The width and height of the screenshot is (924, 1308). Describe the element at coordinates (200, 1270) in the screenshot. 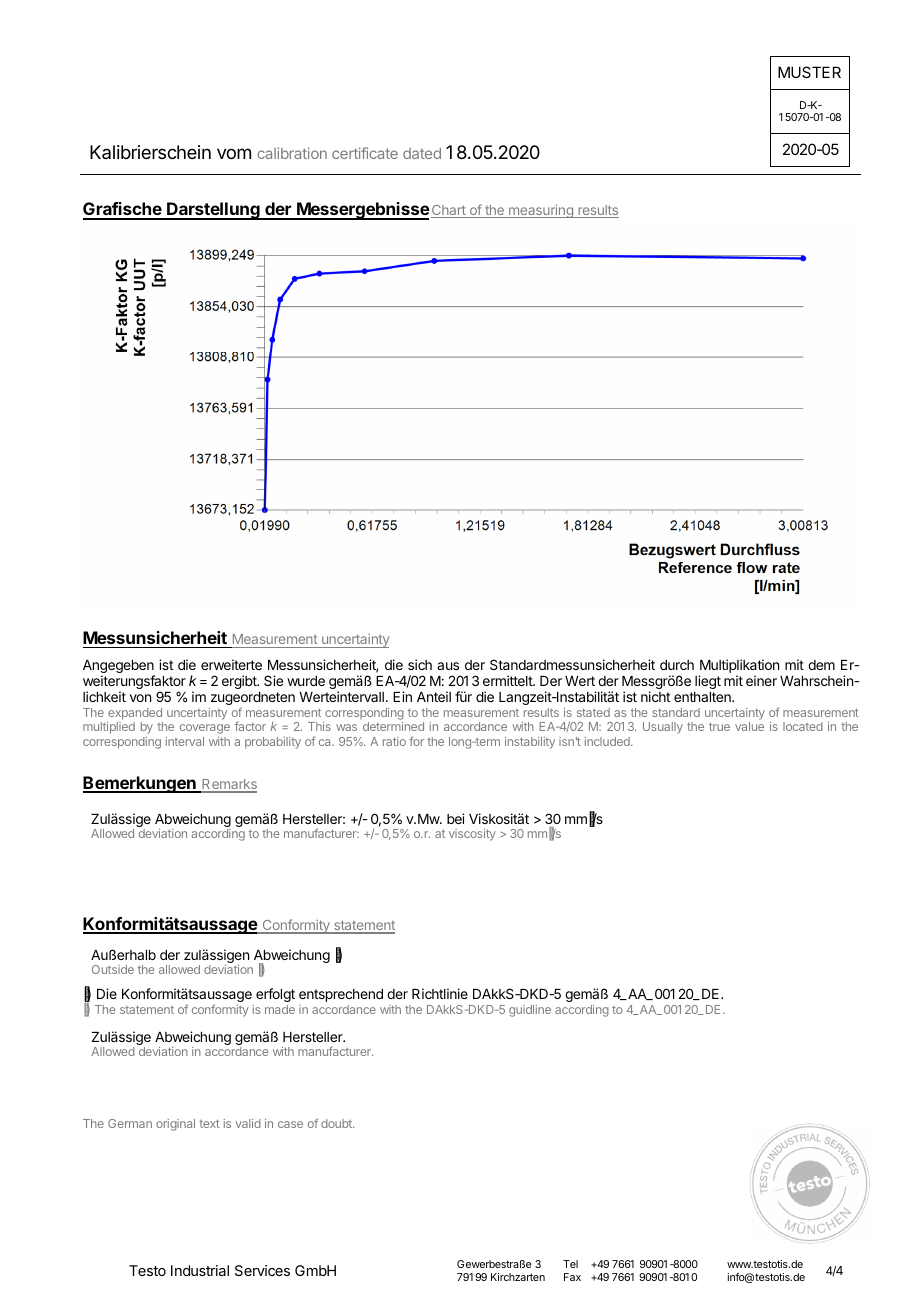

I see `Industrial` at that location.
